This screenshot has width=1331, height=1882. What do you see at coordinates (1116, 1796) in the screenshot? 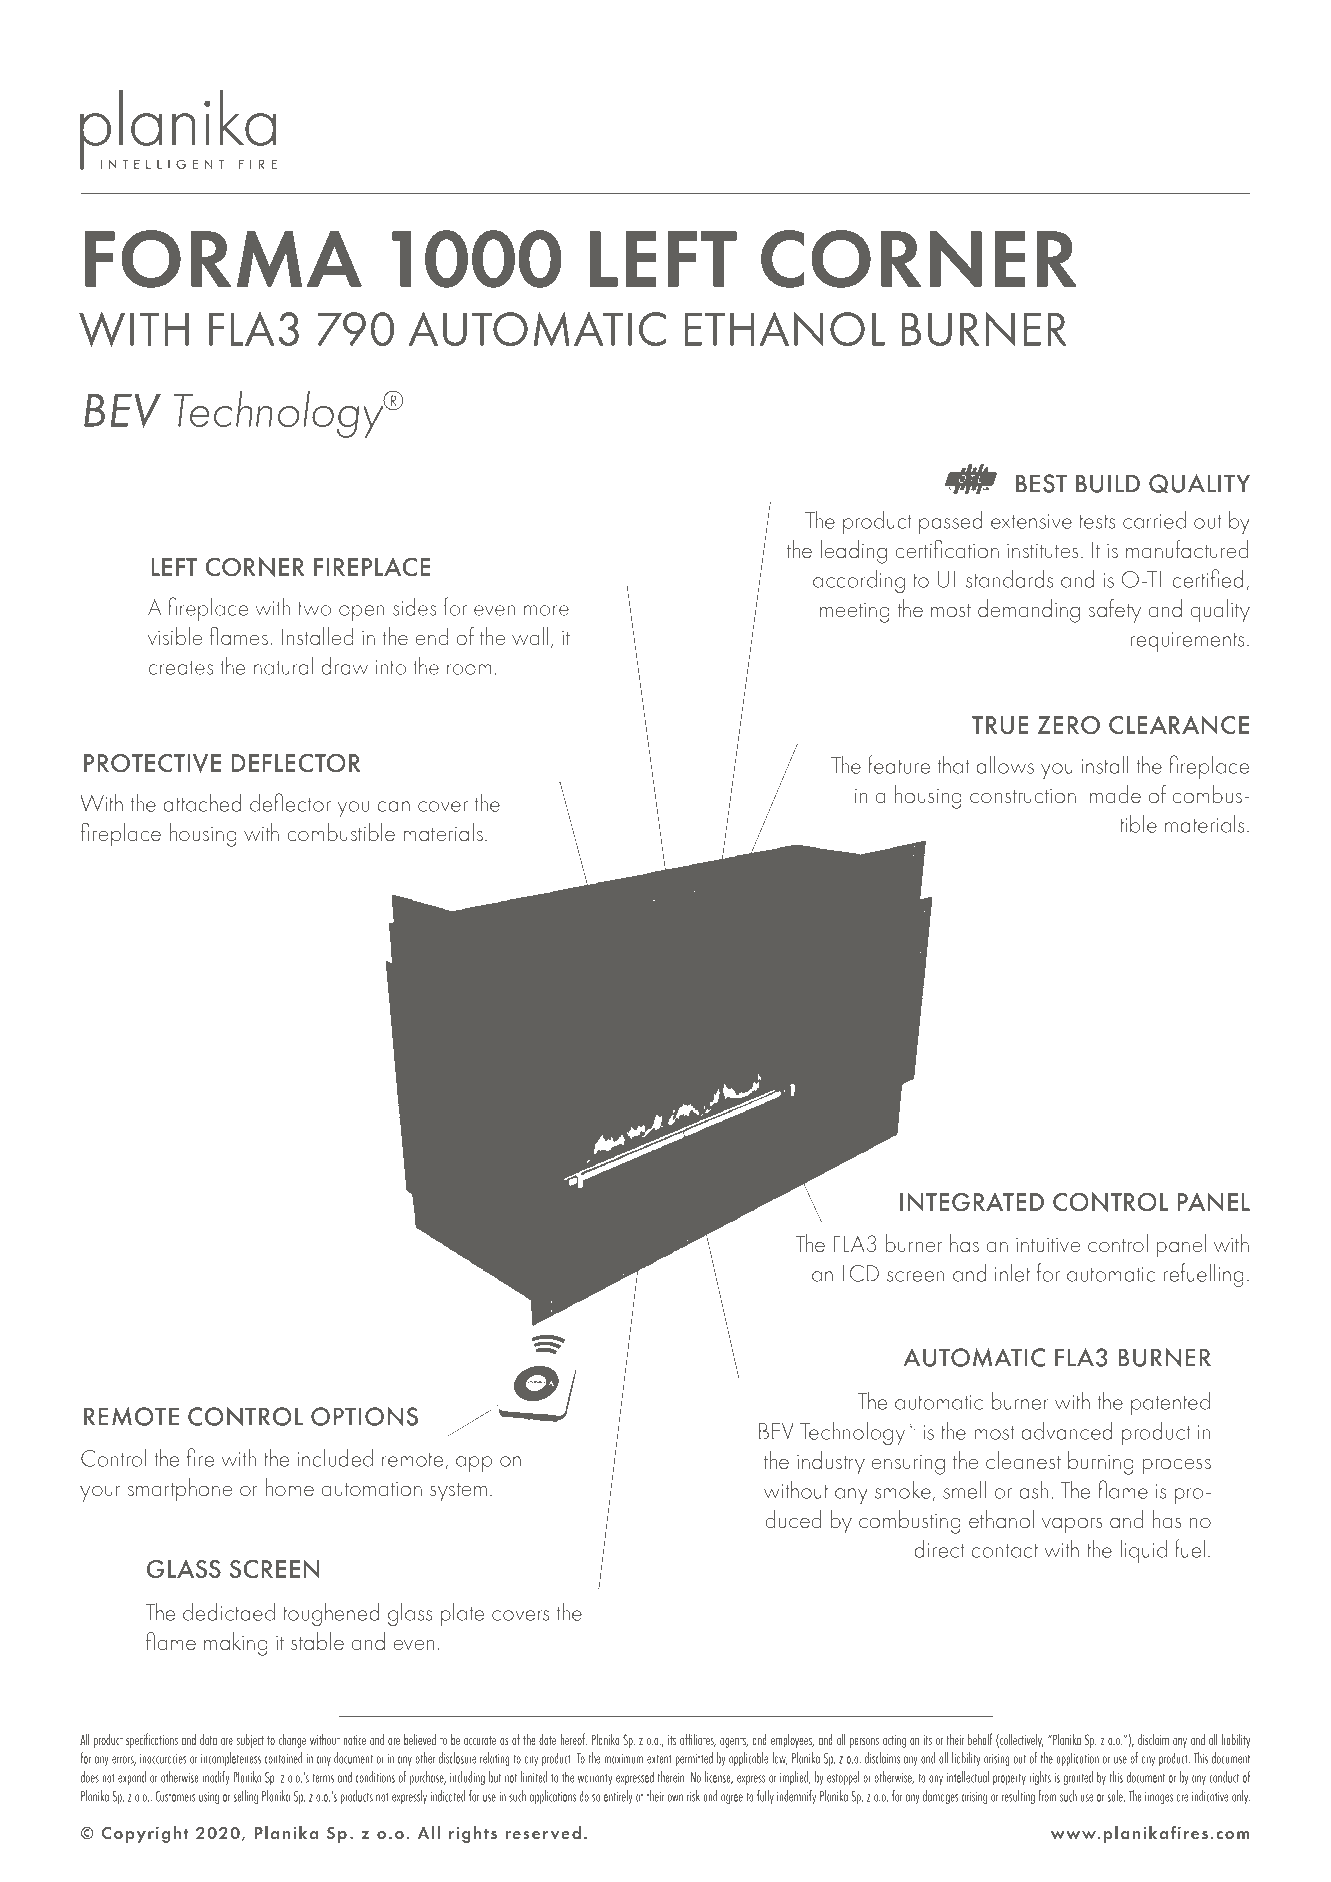
I see `sale` at bounding box center [1116, 1796].
